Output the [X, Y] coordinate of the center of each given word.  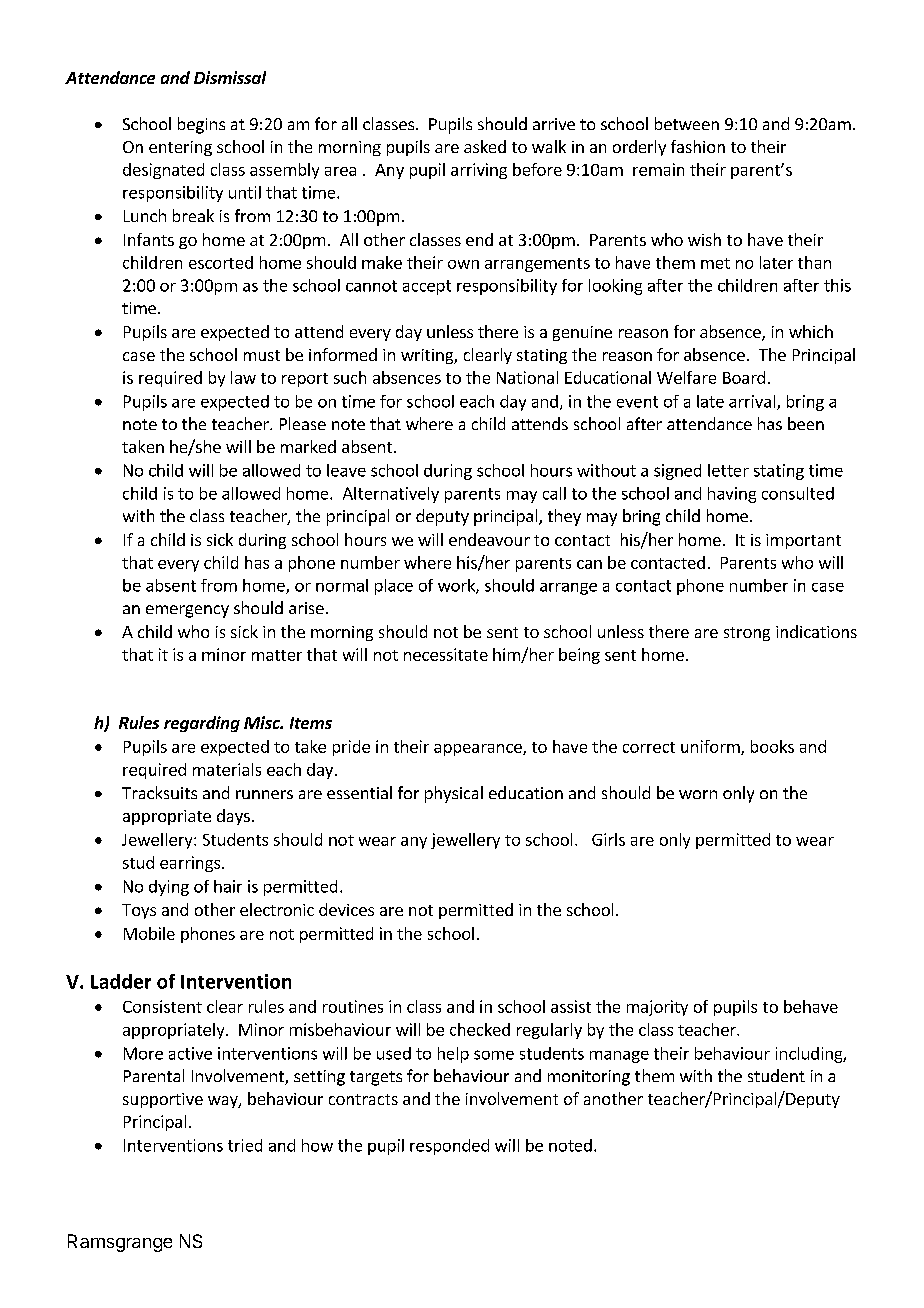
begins [201, 125]
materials [227, 769]
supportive [163, 1100]
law [243, 377]
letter [728, 470]
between [687, 123]
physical [454, 794]
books [772, 746]
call [554, 493]
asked [485, 146]
